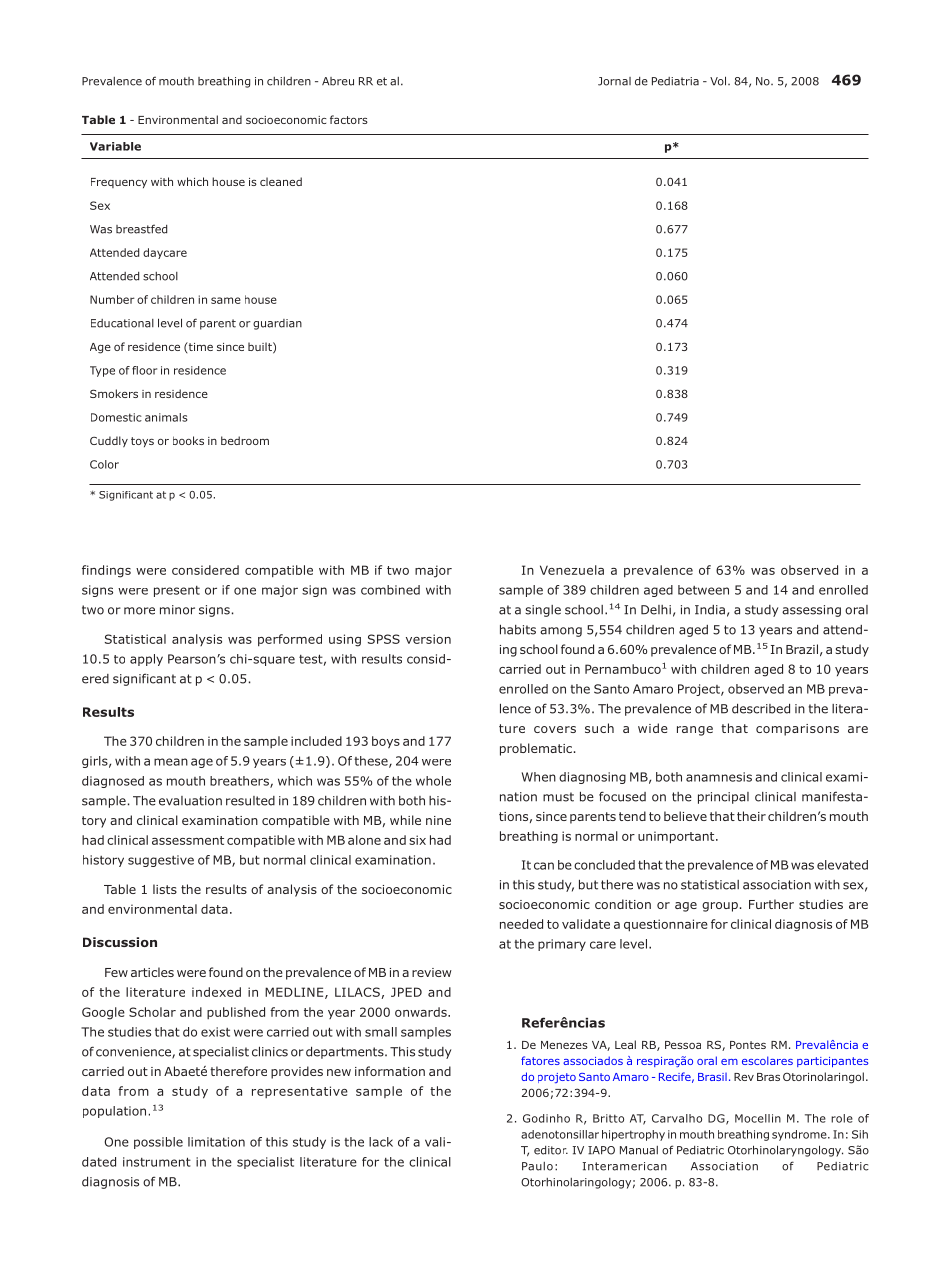 Image resolution: width=952 pixels, height=1267 pixels. I want to click on assessing, so click(811, 611).
